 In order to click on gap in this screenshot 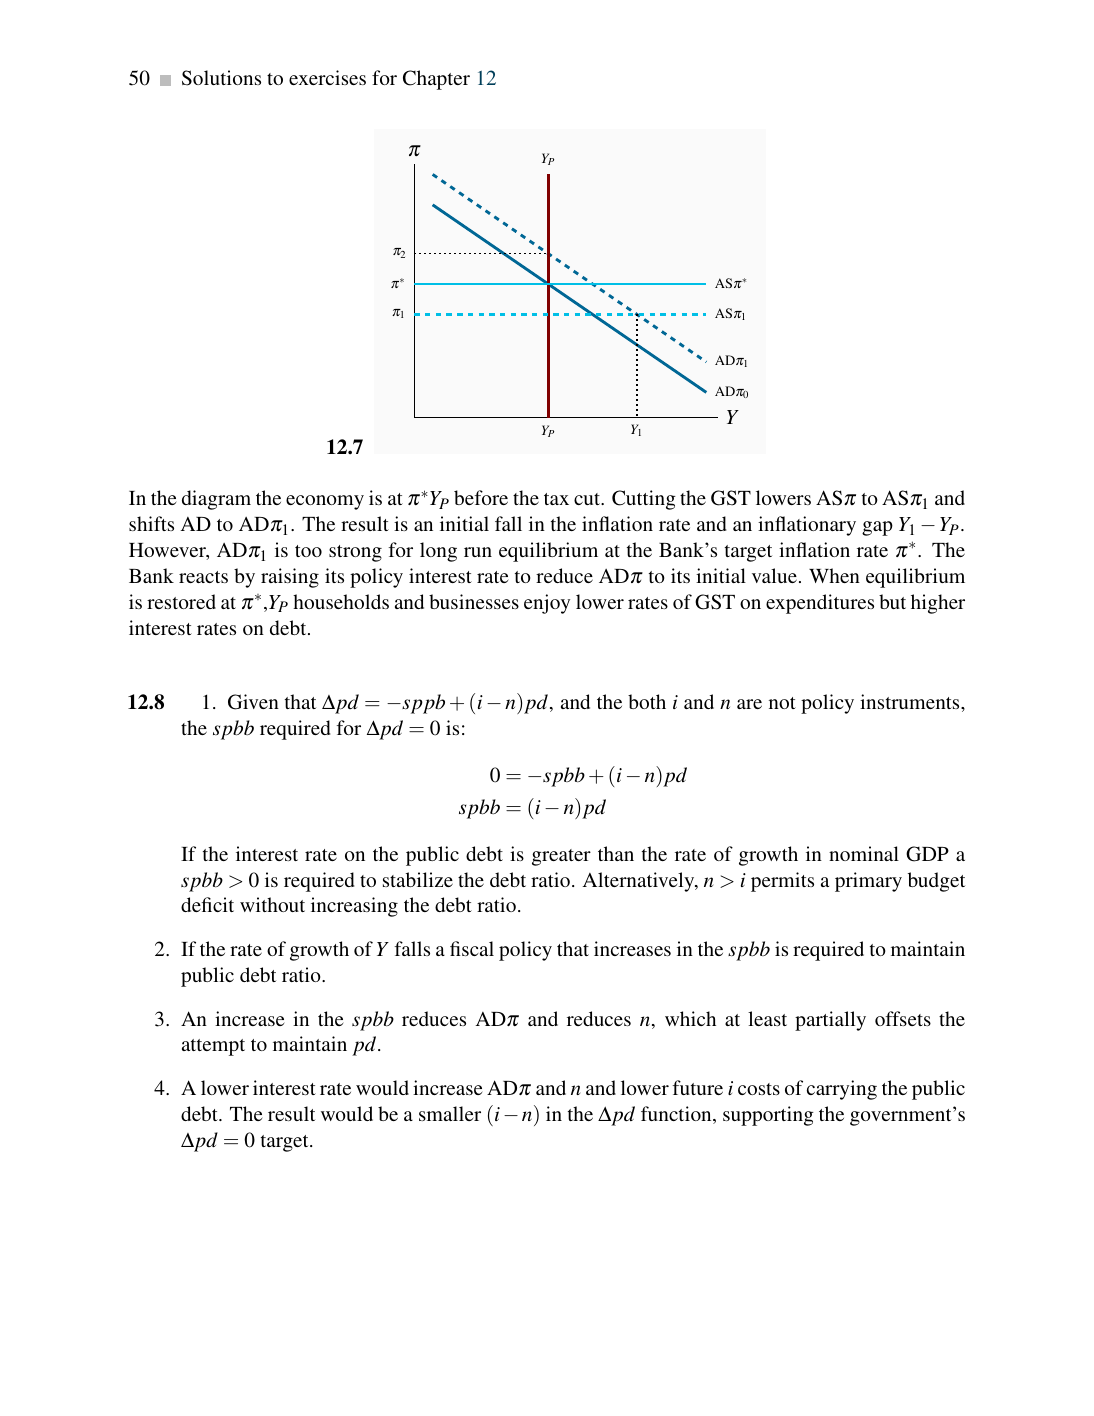, I will do `click(877, 528)`.
